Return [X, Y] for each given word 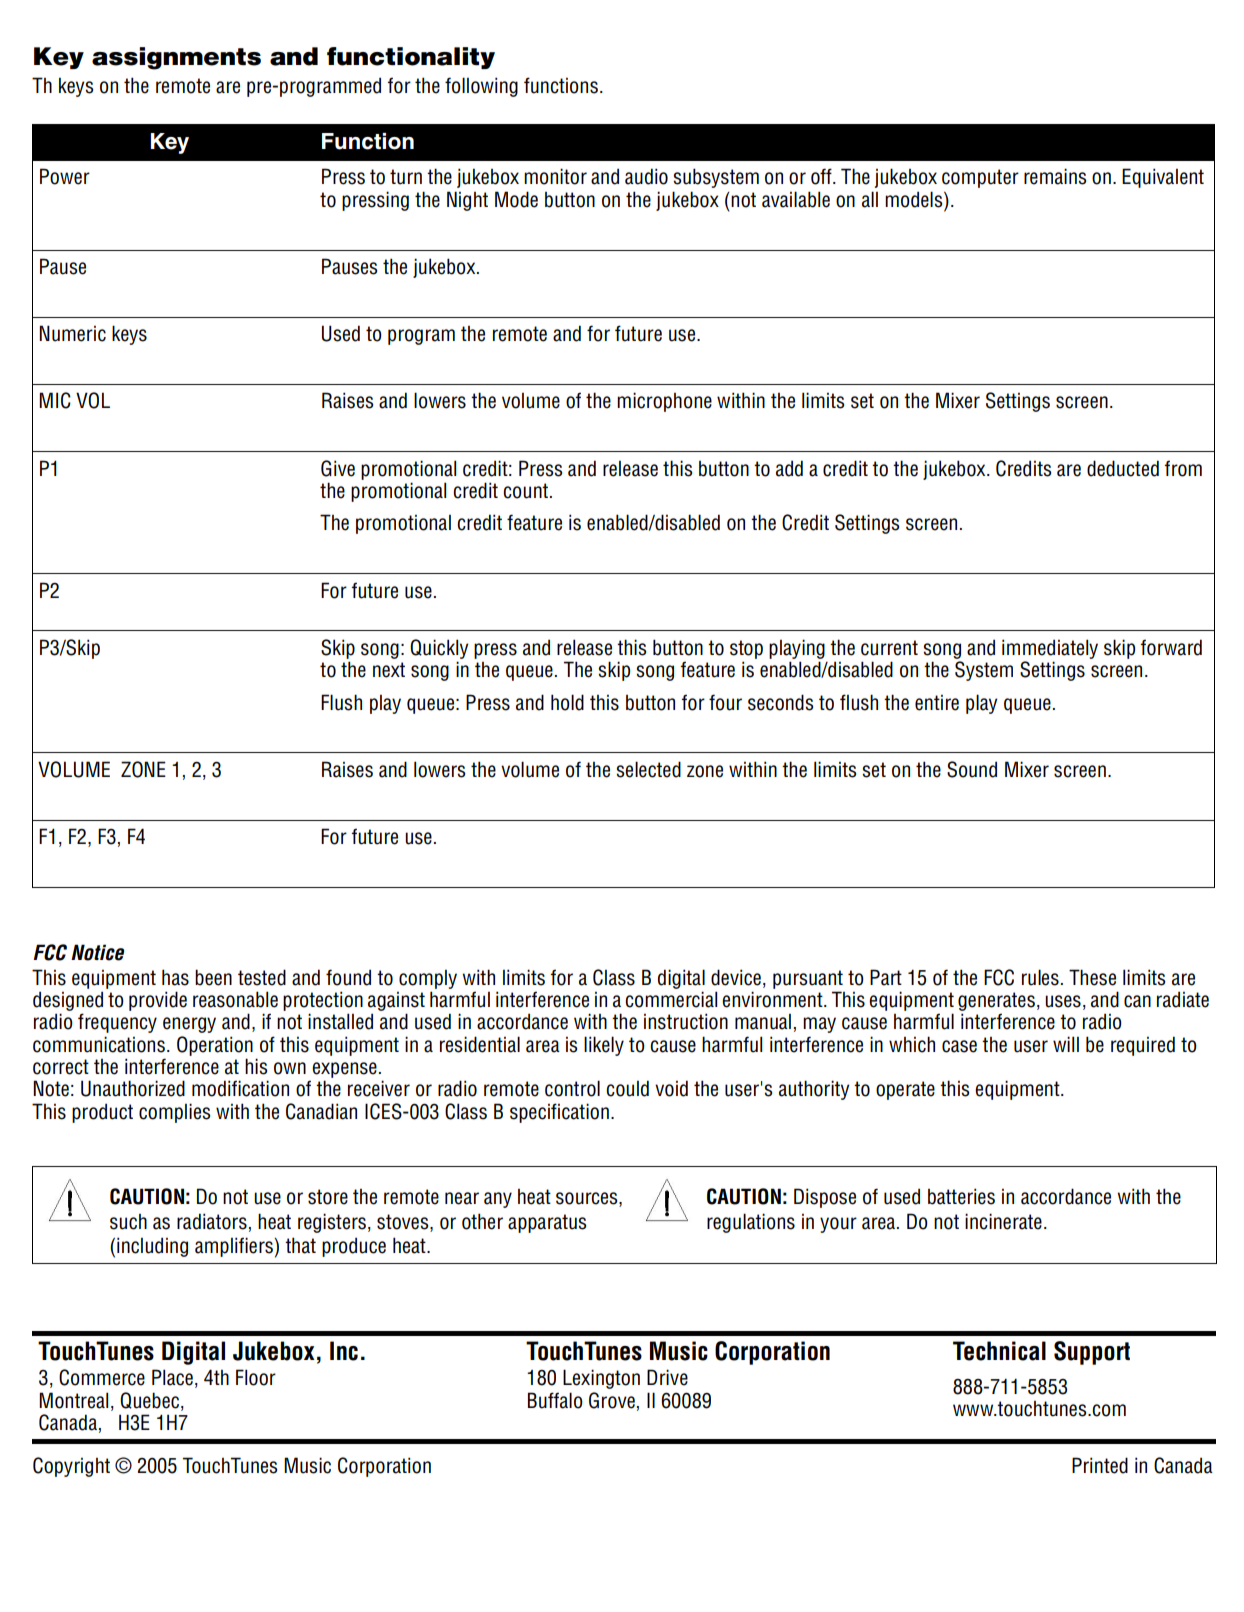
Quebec [149, 1400]
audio [646, 176]
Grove [612, 1400]
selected [648, 769]
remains [1055, 176]
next [389, 670]
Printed [1100, 1465]
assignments [176, 58]
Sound [972, 769]
